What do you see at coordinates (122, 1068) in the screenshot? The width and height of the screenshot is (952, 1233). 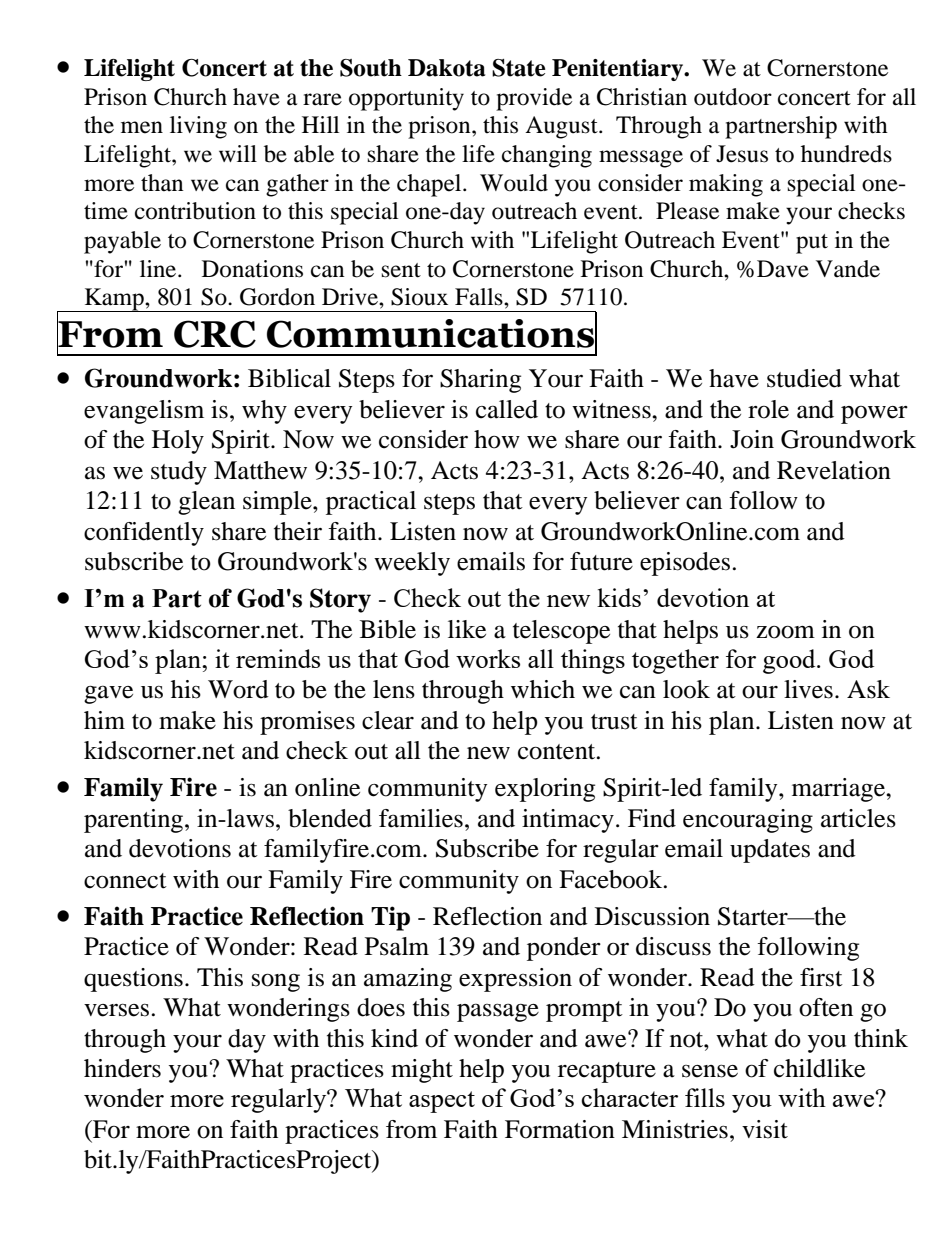 I see `hinders` at bounding box center [122, 1068].
